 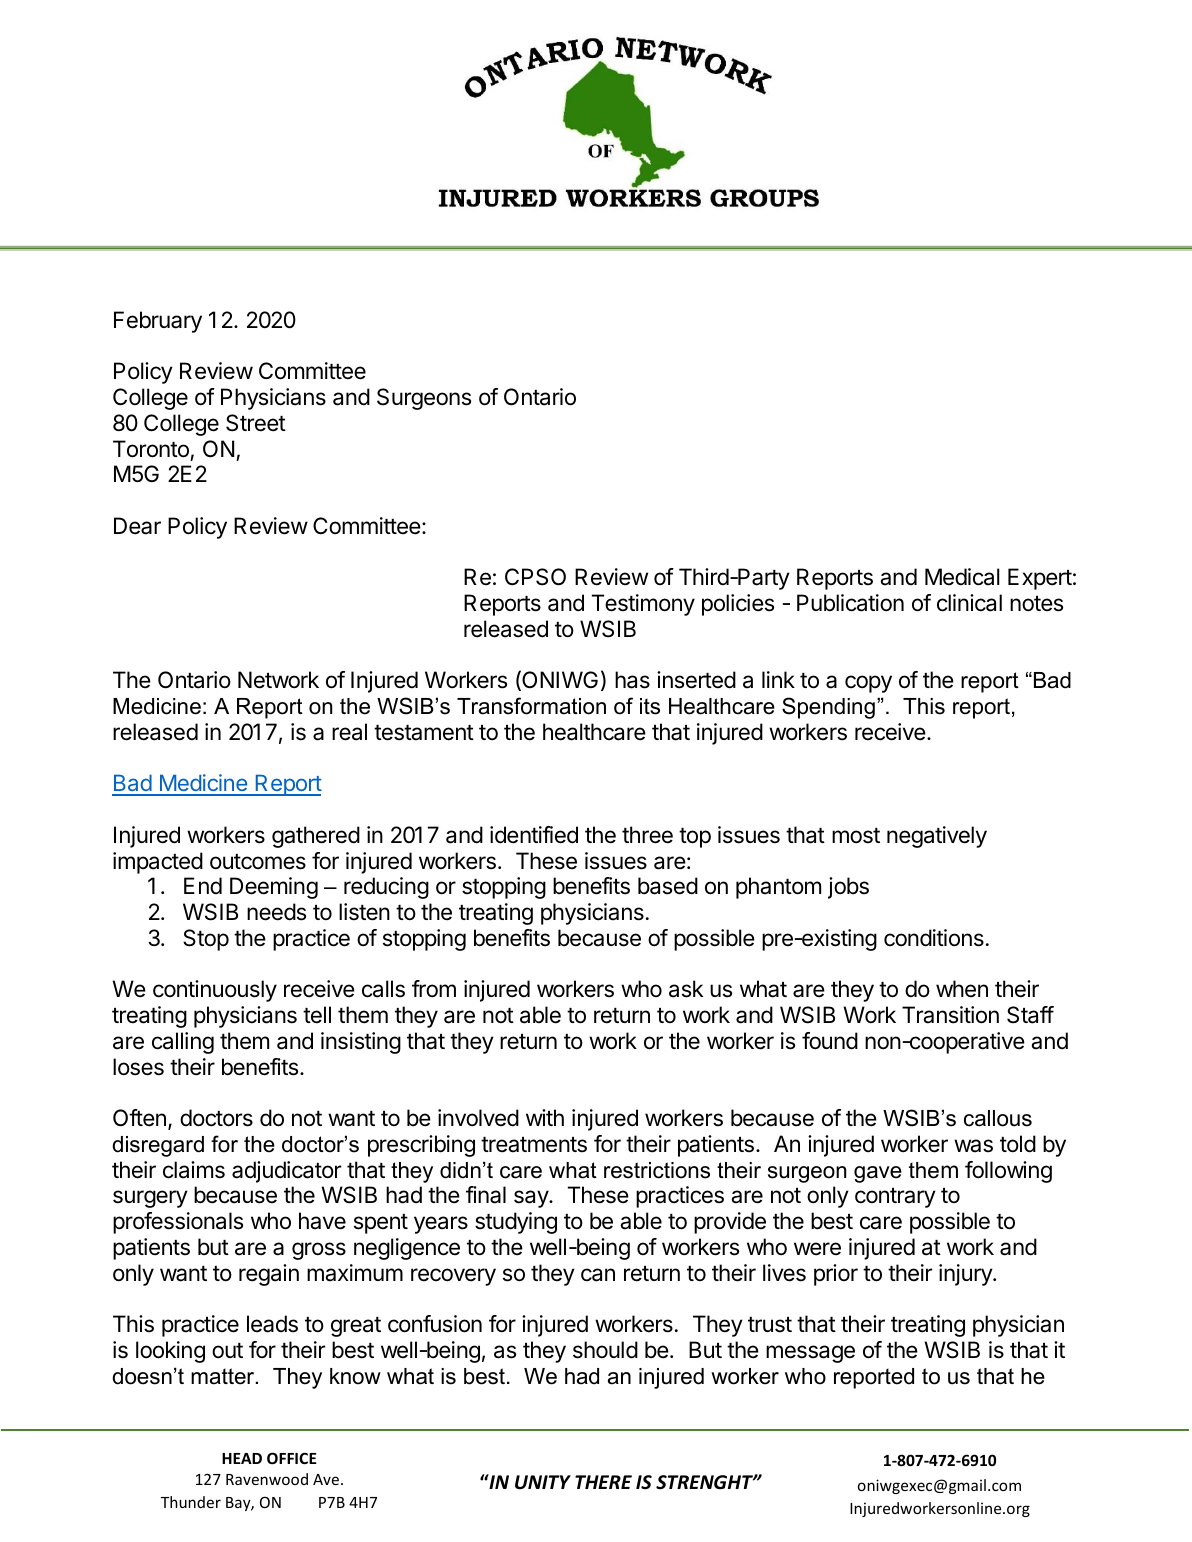 I want to click on callous, so click(x=998, y=1118).
